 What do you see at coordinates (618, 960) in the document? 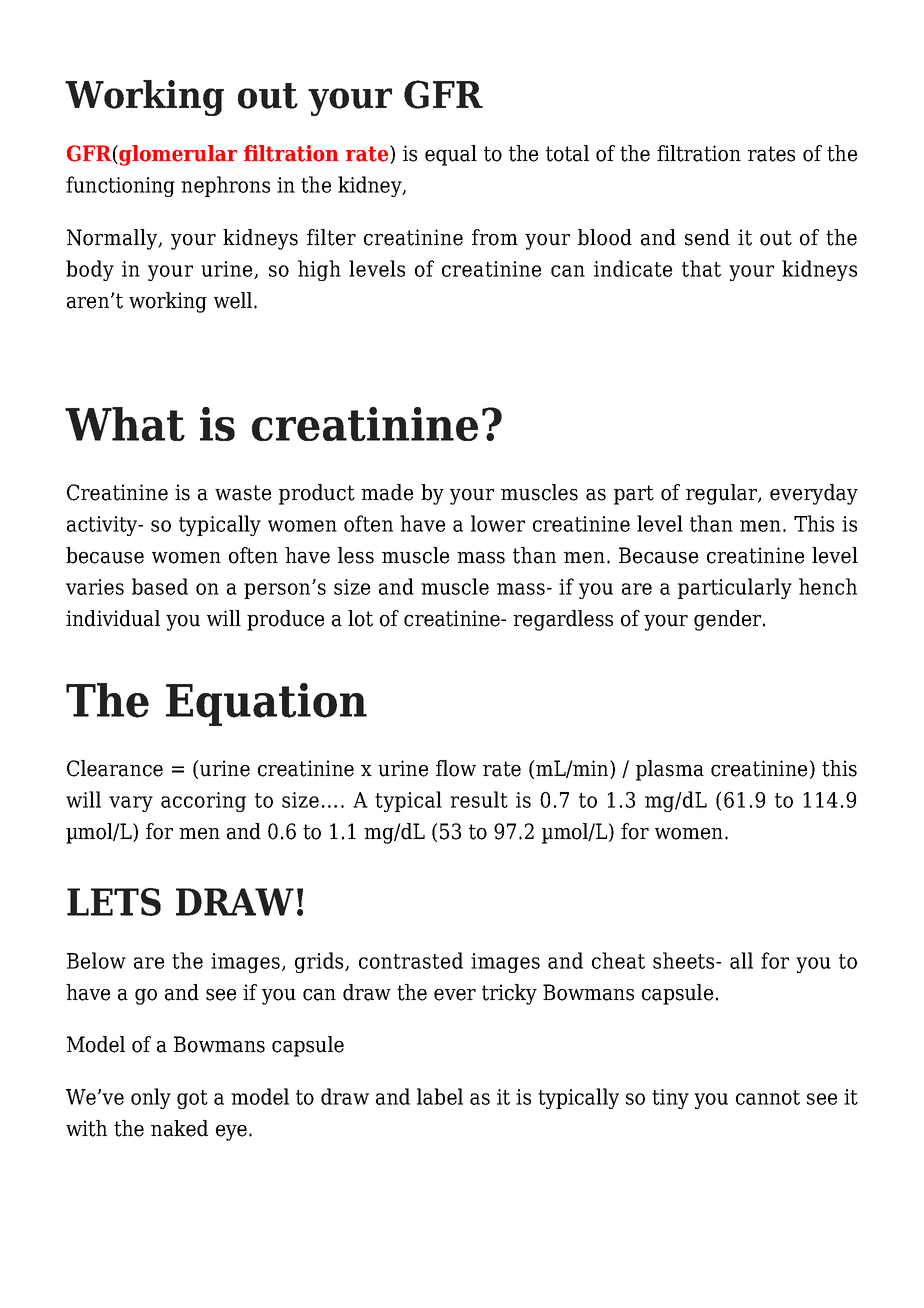
I see `cheat` at bounding box center [618, 960].
